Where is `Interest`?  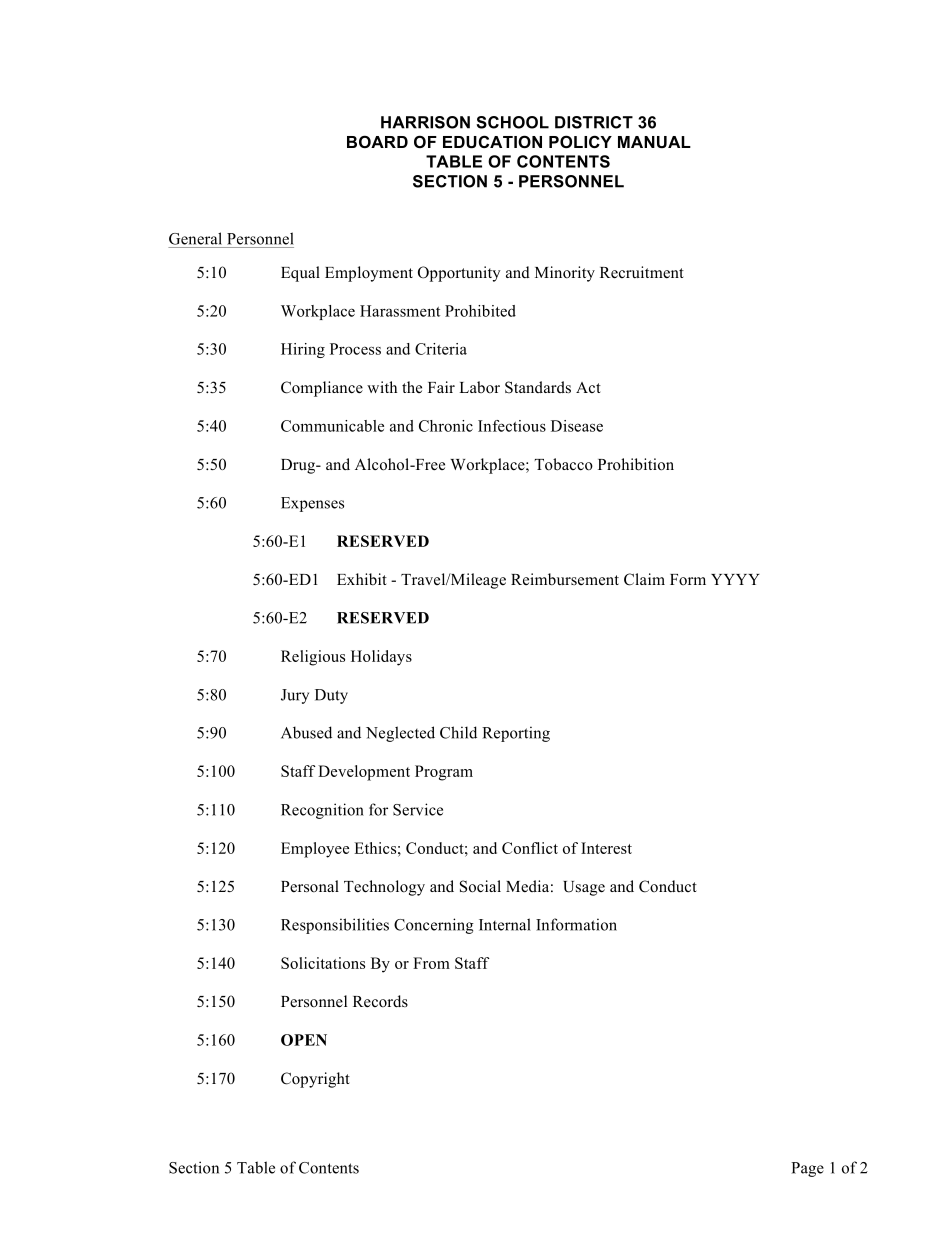 Interest is located at coordinates (606, 848).
